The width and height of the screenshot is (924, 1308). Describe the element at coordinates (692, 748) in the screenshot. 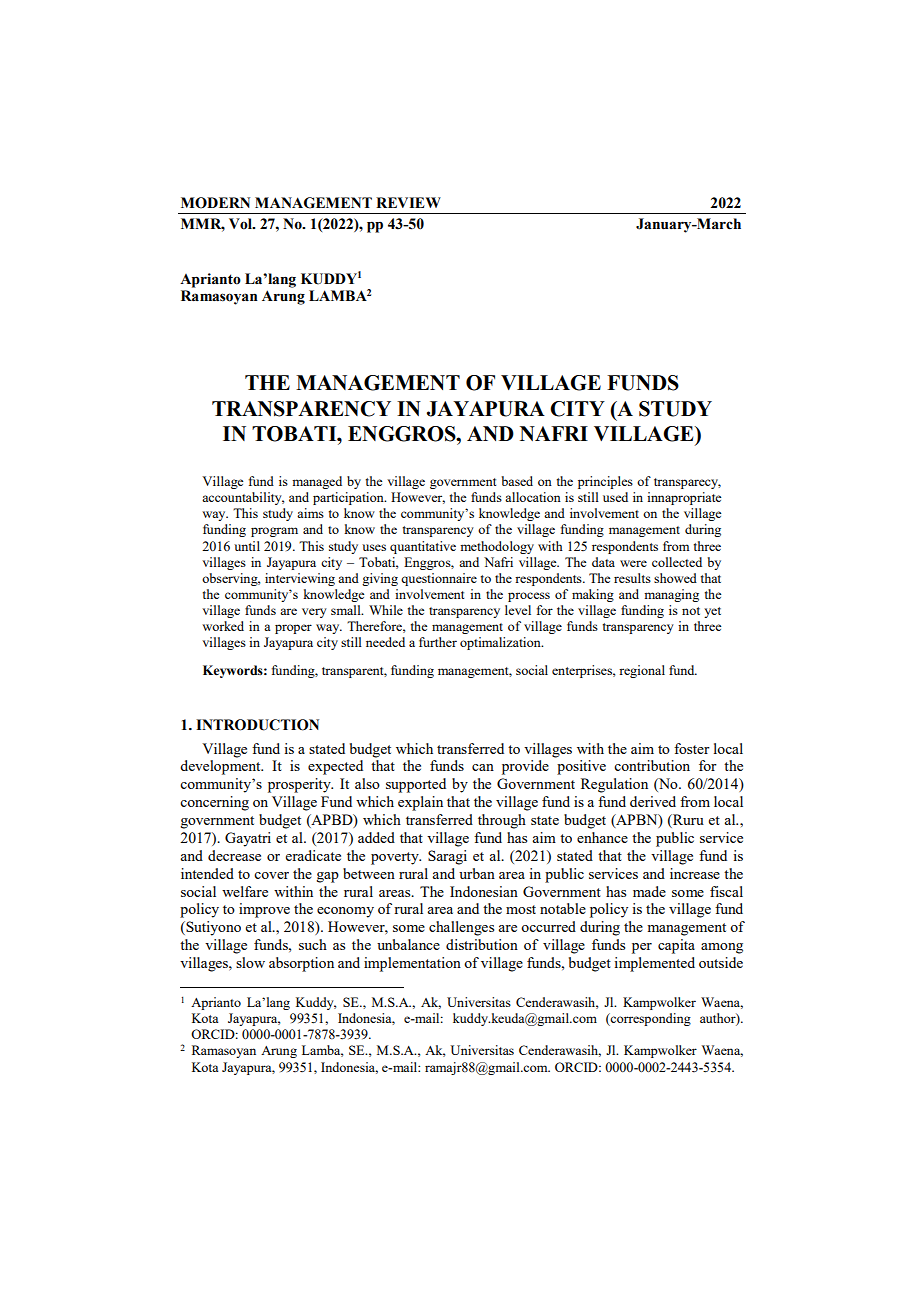

I see `foster` at that location.
